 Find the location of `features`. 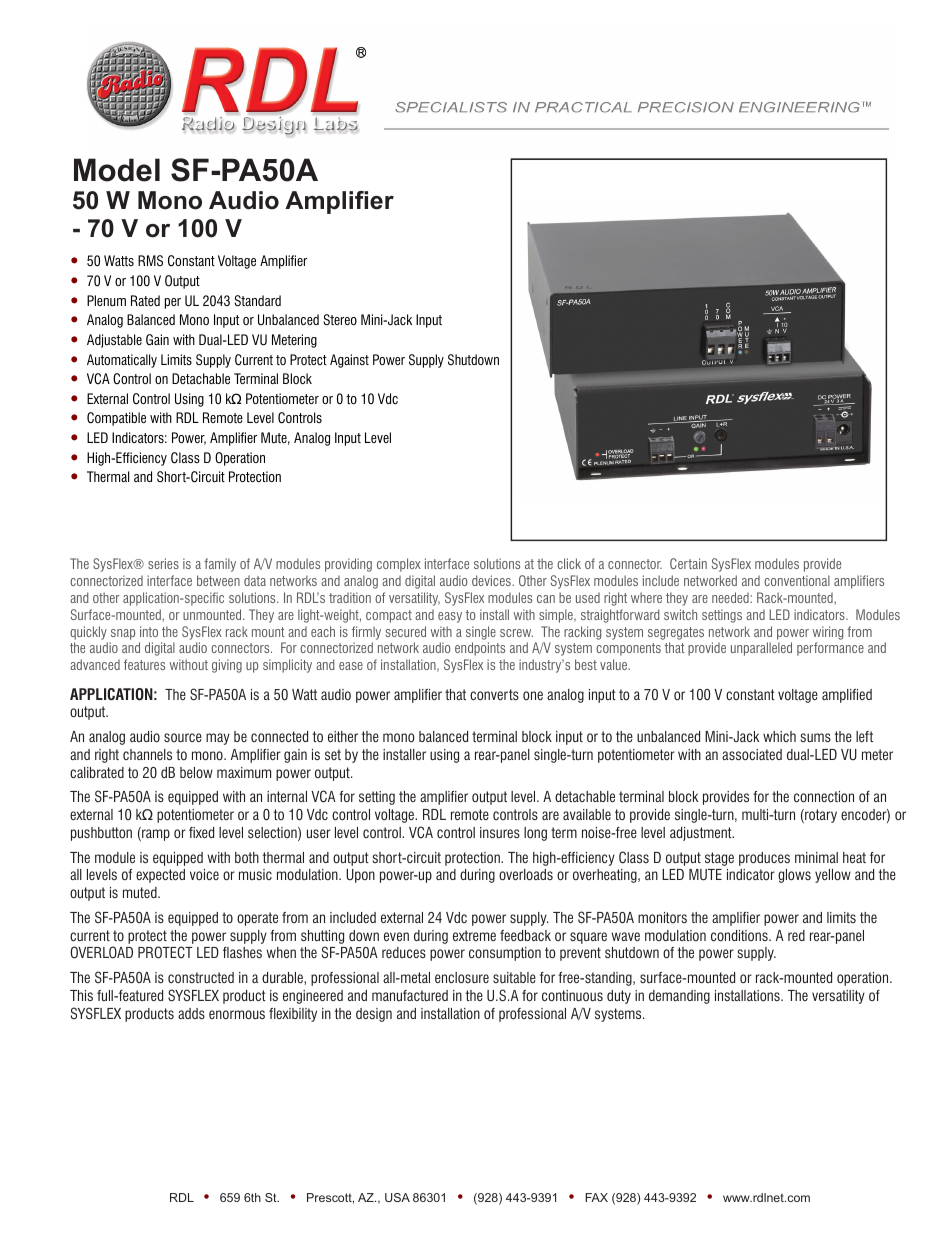

features is located at coordinates (144, 664).
